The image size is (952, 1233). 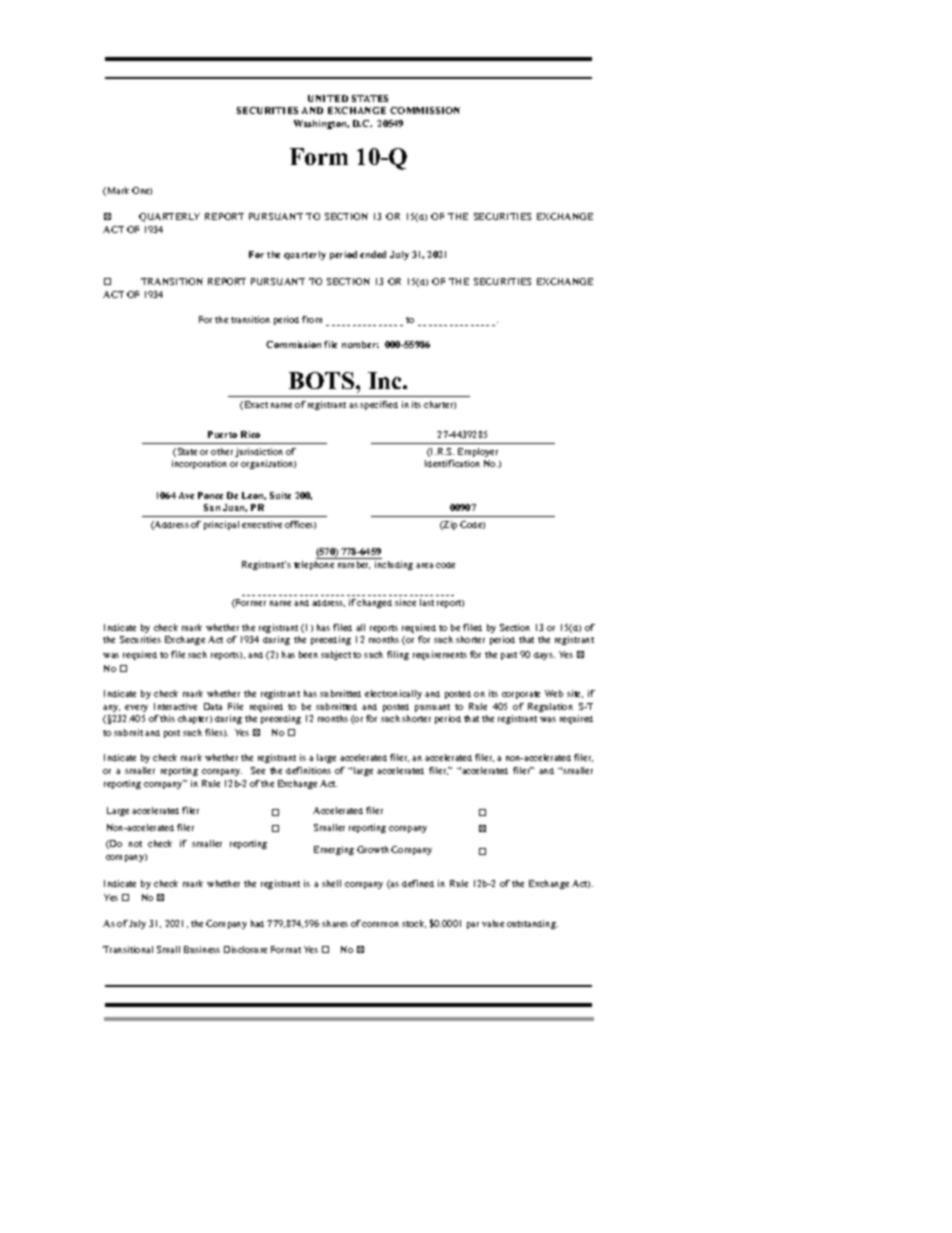 I want to click on ended, so click(x=373, y=254).
